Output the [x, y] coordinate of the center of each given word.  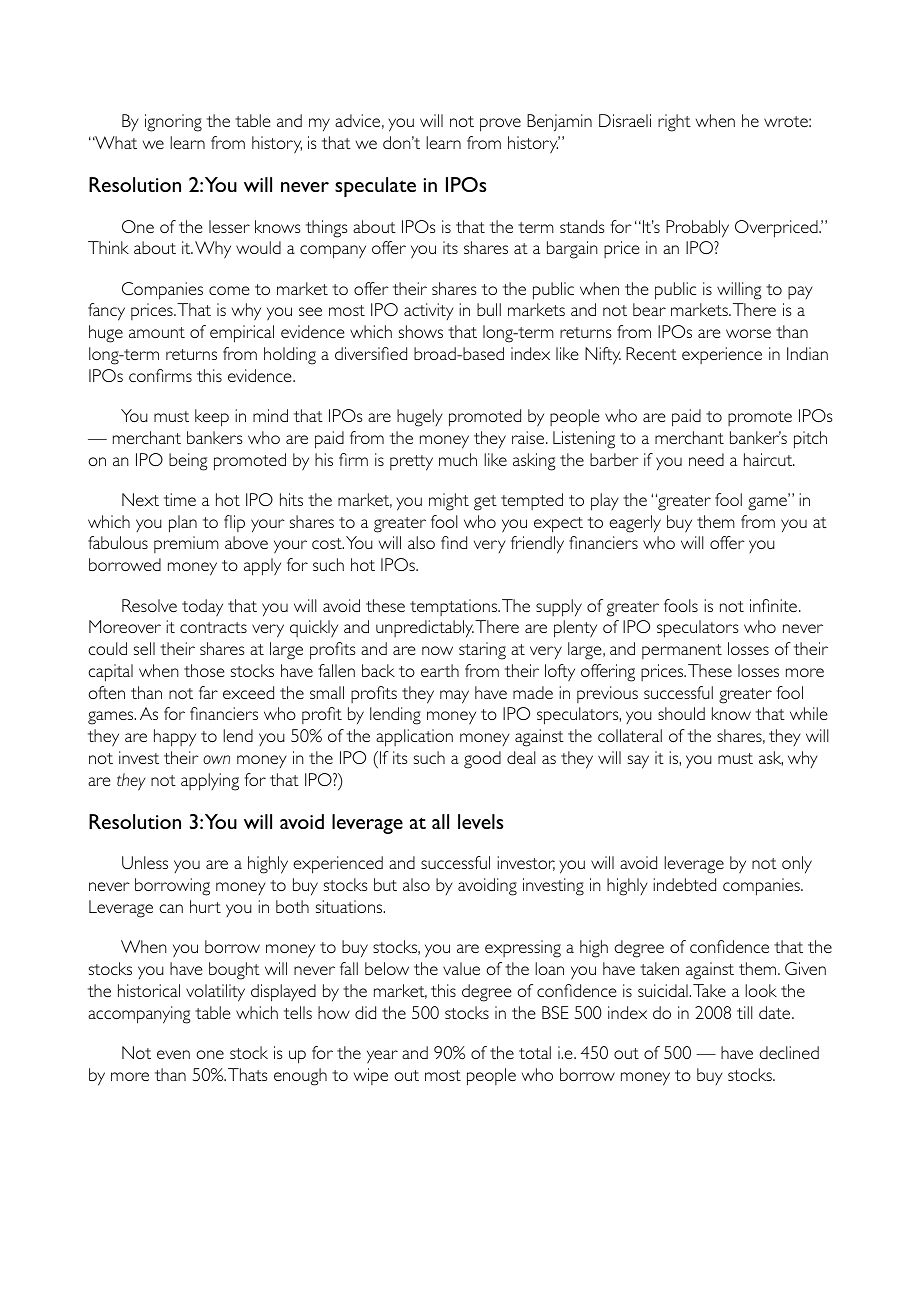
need [706, 459]
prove [500, 125]
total [535, 1052]
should [681, 713]
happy [175, 738]
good [482, 760]
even [173, 1054]
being [188, 462]
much [458, 459]
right [674, 123]
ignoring [173, 123]
